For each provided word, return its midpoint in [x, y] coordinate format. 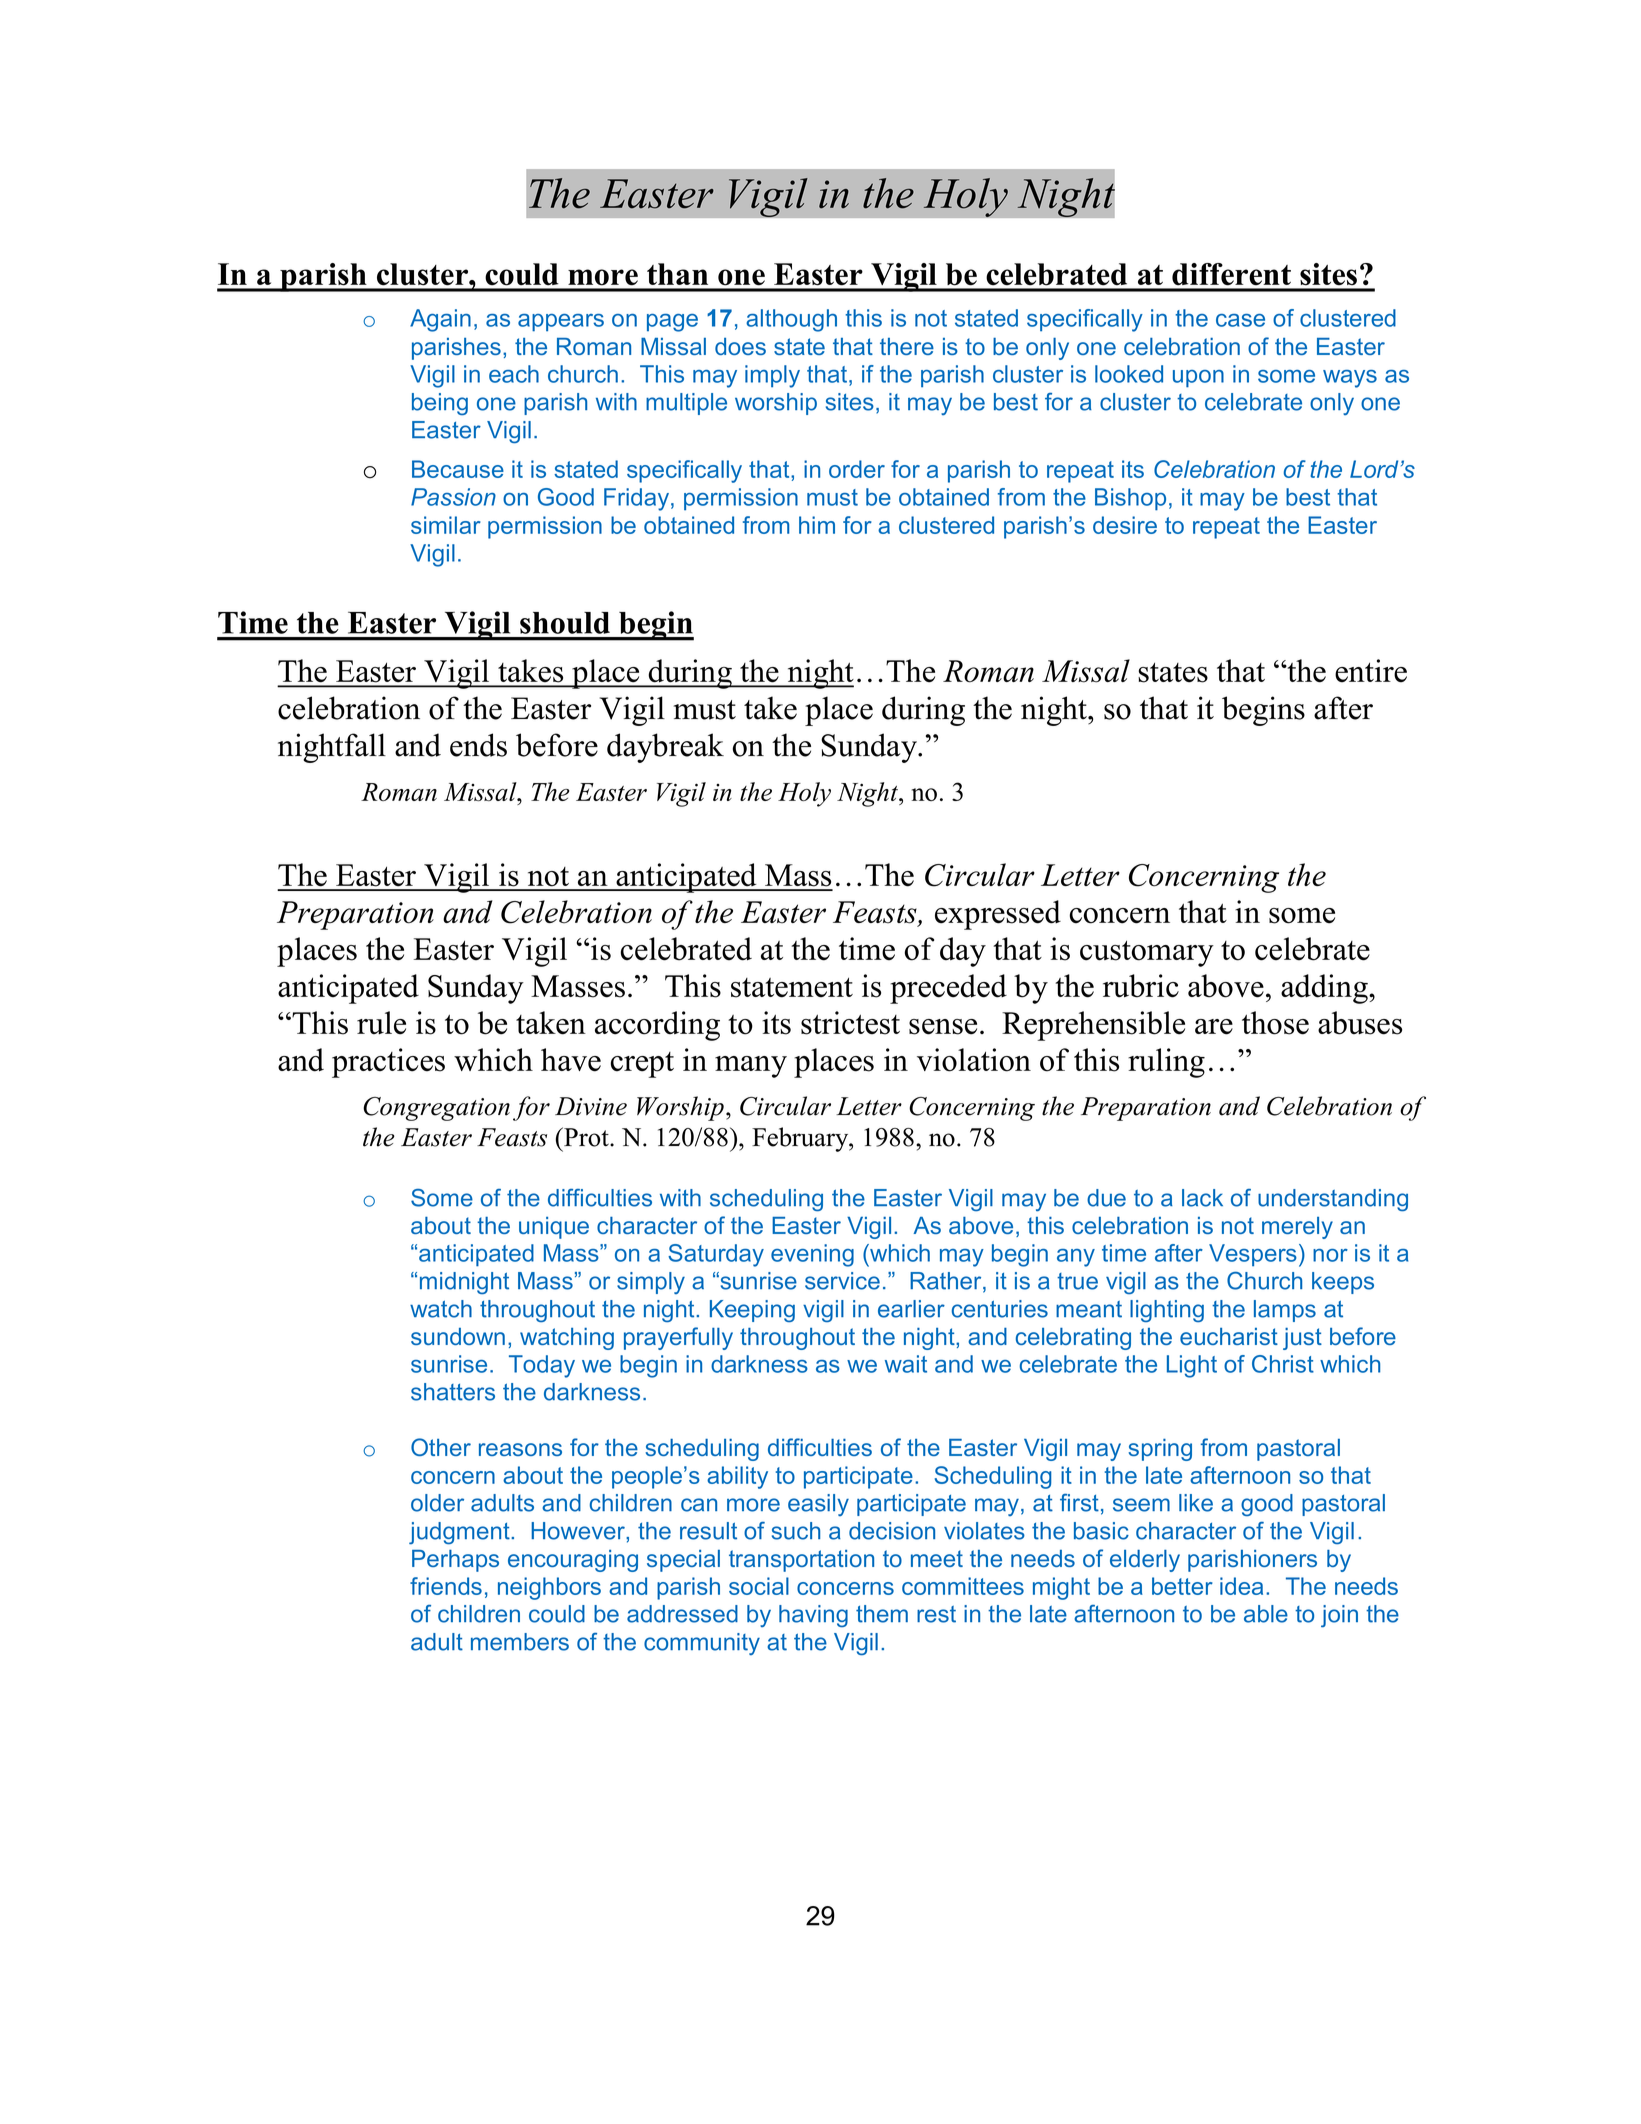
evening [812, 1255]
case [1240, 320]
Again [440, 320]
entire [1371, 671]
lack [1202, 1198]
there [907, 346]
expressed [998, 915]
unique [554, 1228]
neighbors [549, 1588]
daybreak [665, 748]
